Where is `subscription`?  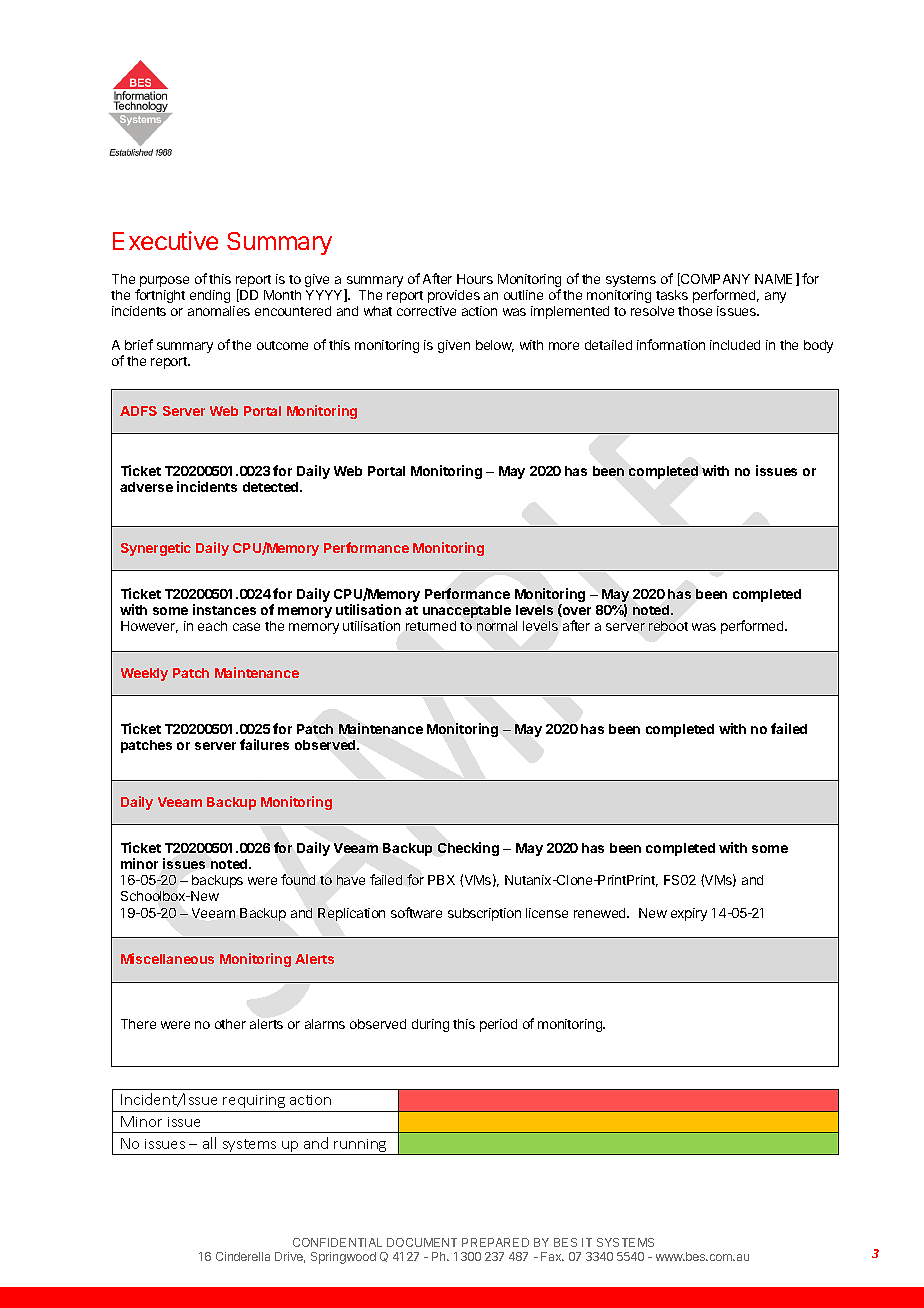 subscription is located at coordinates (484, 914).
